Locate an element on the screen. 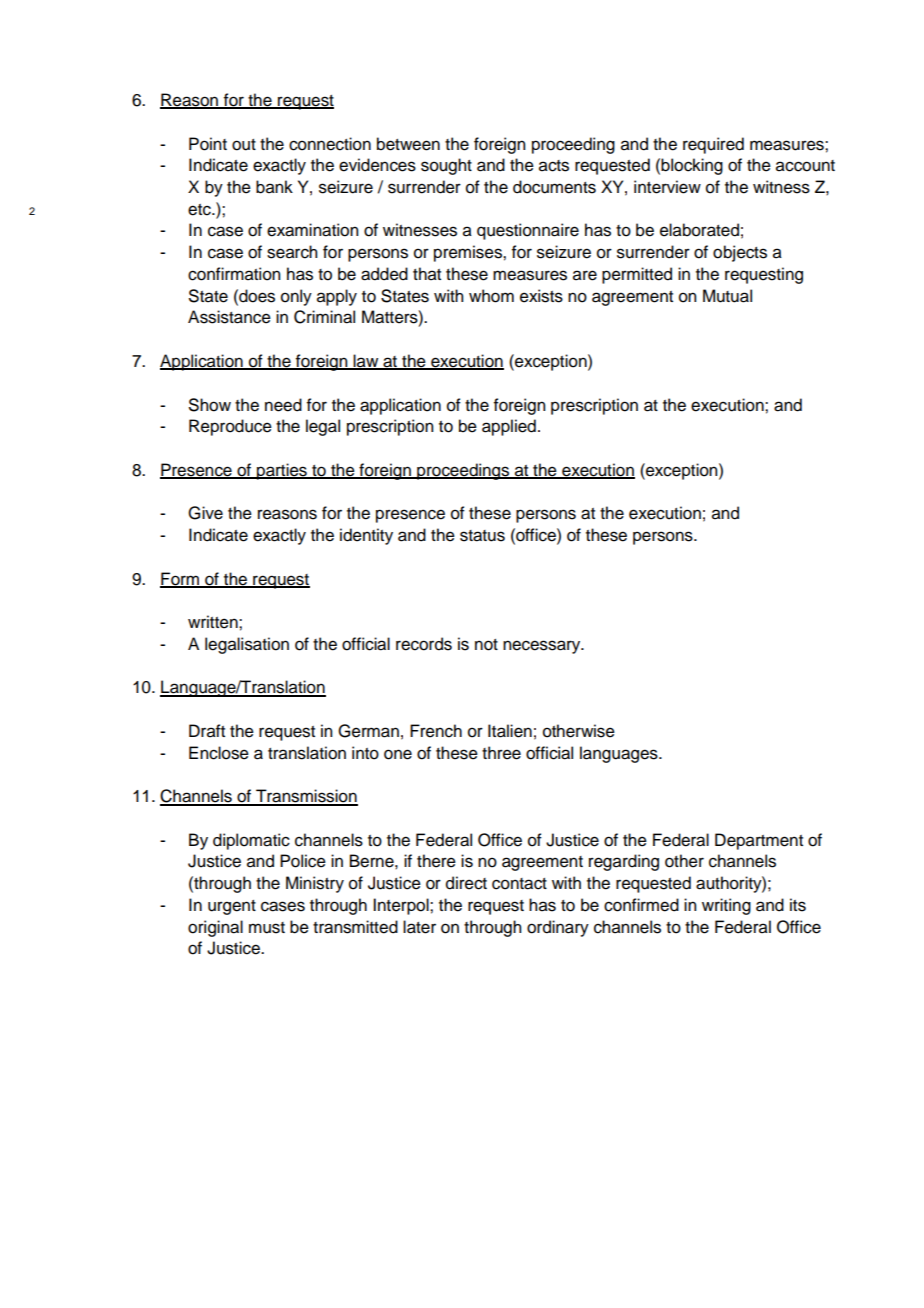  necessary is located at coordinates (543, 647).
